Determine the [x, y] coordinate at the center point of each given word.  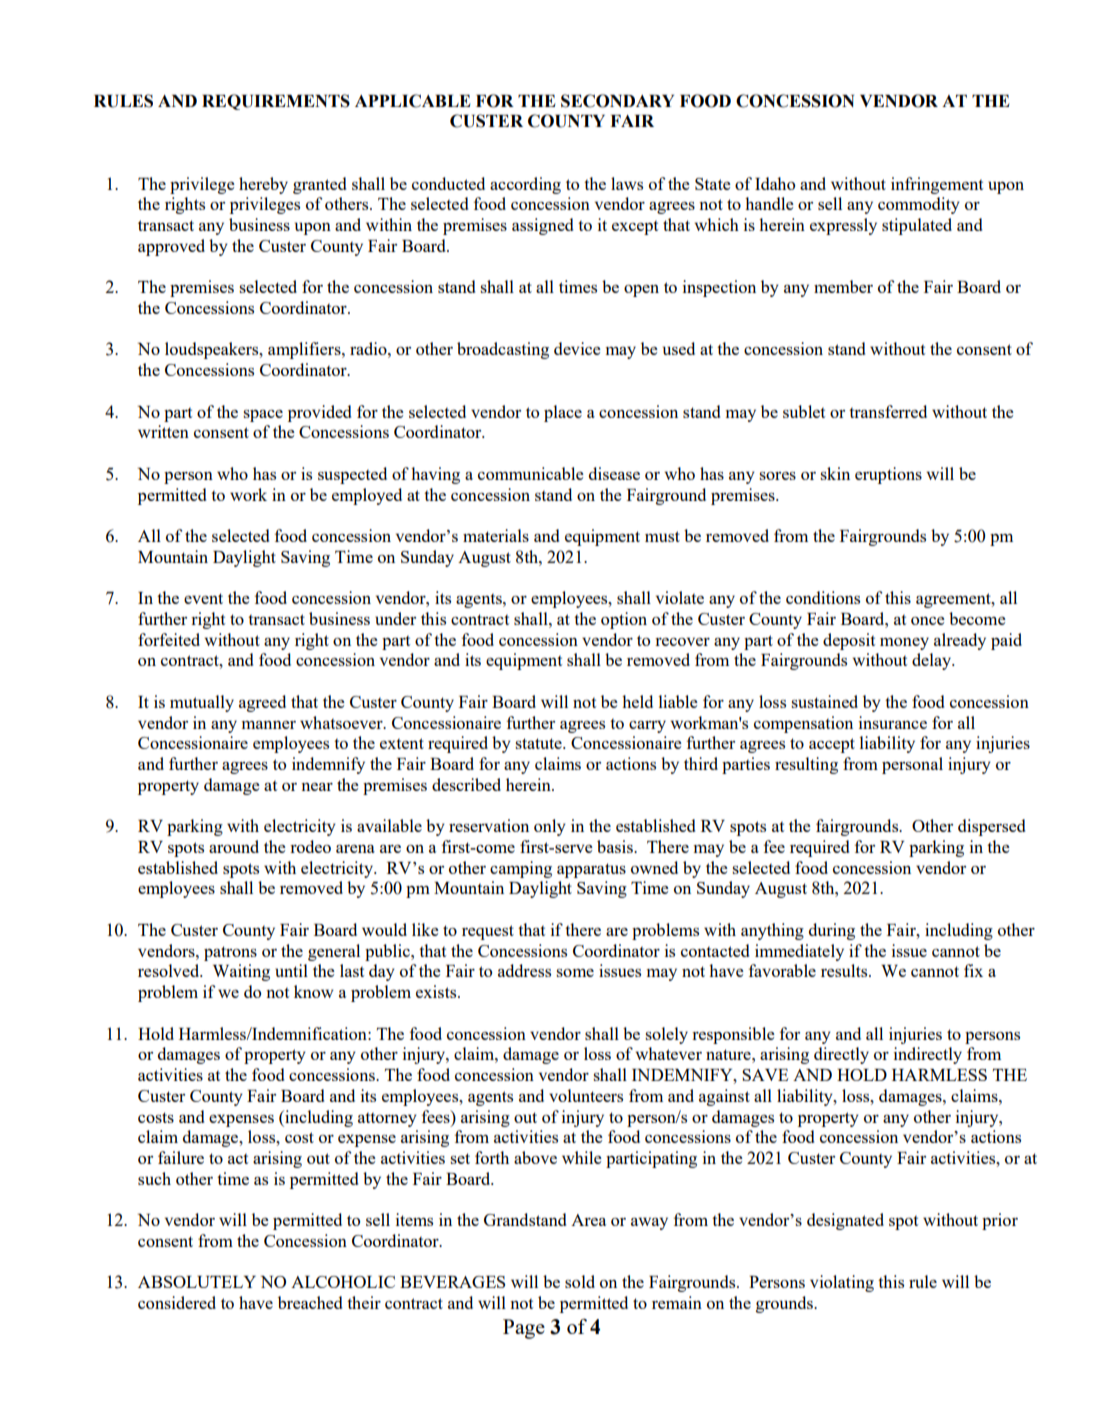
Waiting [241, 972]
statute [539, 743]
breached [310, 1302]
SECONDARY [617, 101]
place [563, 413]
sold [580, 1281]
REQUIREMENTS [276, 102]
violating [842, 1283]
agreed [262, 703]
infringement [937, 185]
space [263, 416]
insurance [893, 722]
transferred [888, 411]
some [575, 973]
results [845, 970]
